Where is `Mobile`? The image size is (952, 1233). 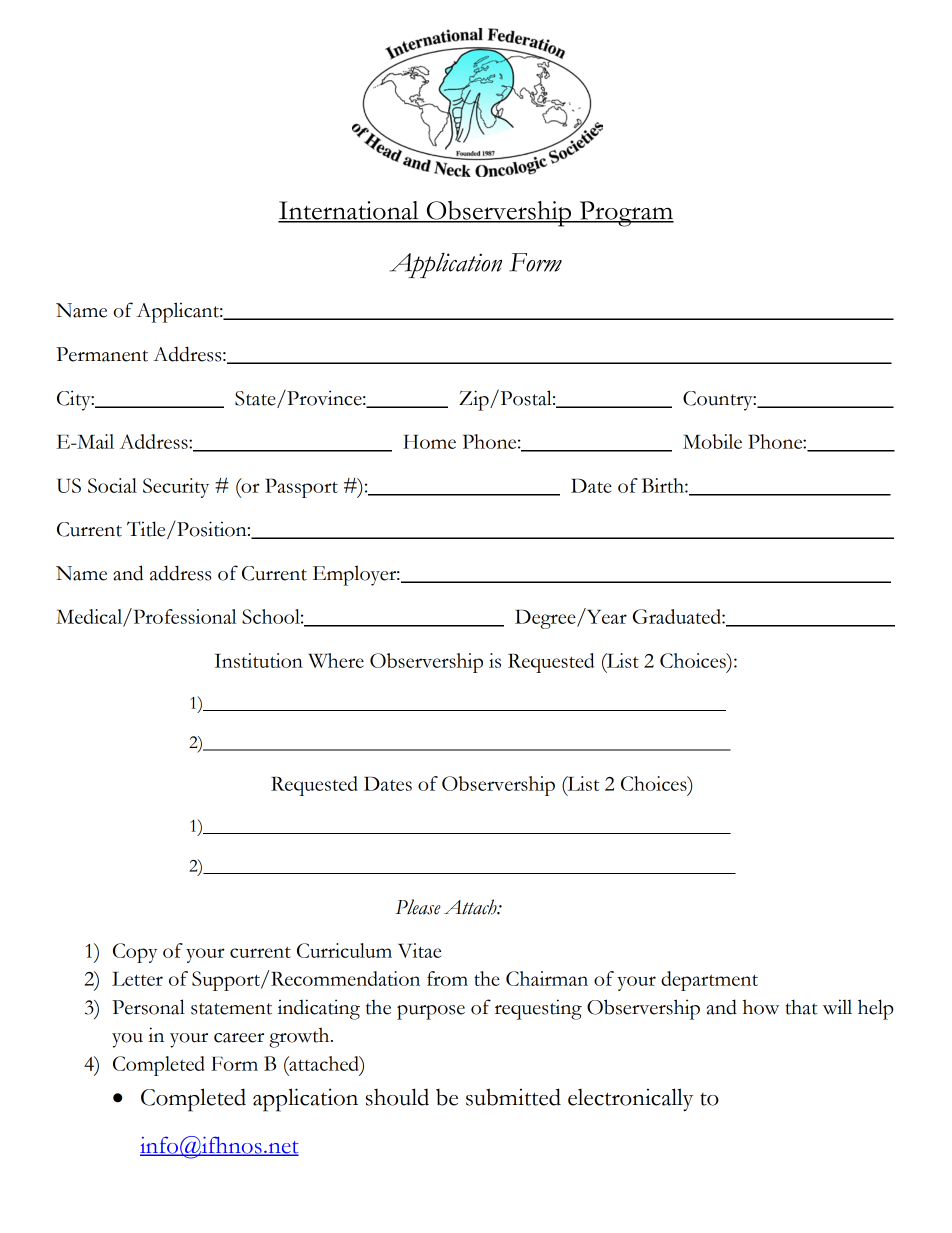
Mobile is located at coordinates (712, 441).
